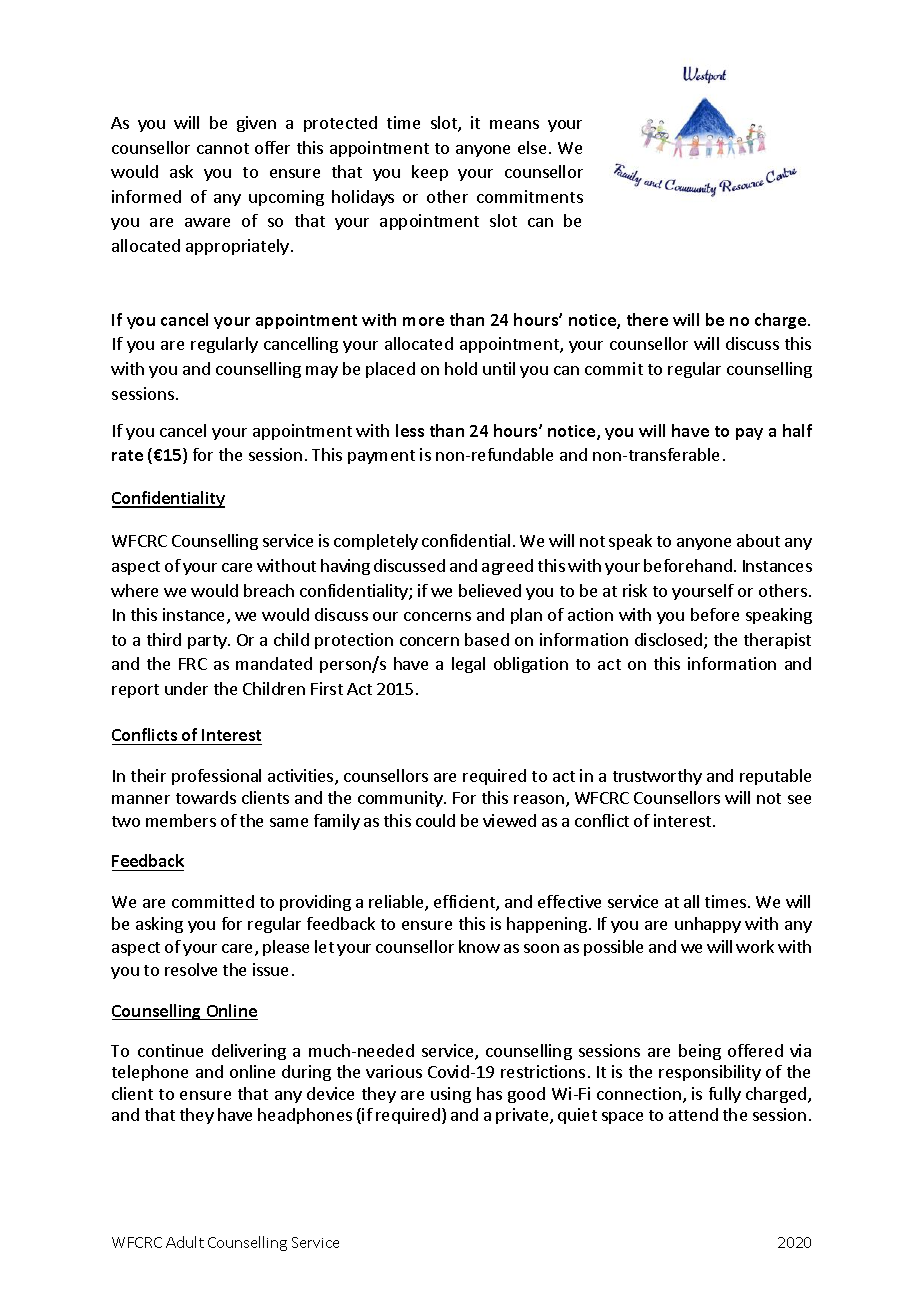 This page has height=1308, width=924. What do you see at coordinates (185, 1242) in the page?
I see `Adult` at bounding box center [185, 1242].
